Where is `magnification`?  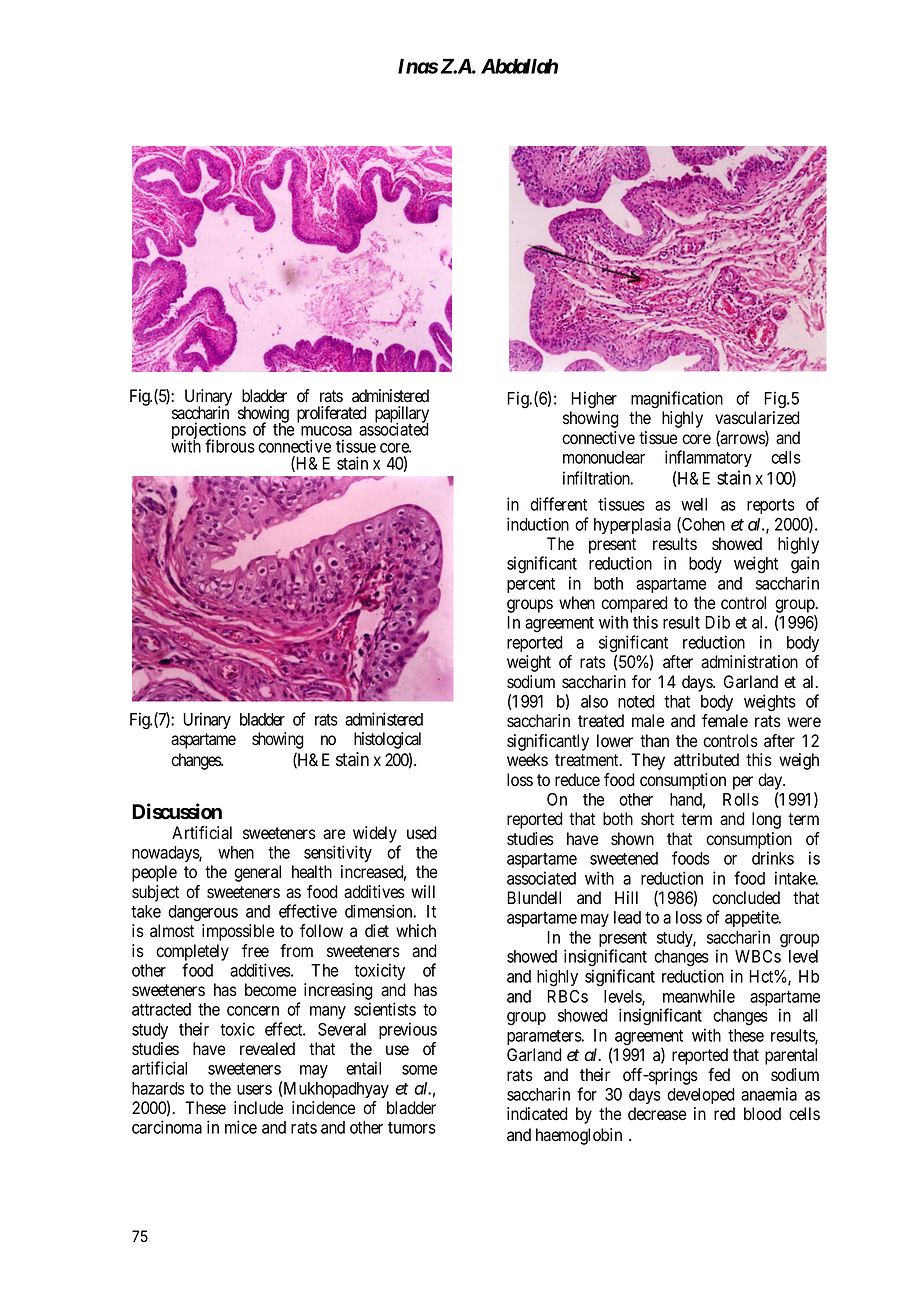 magnification is located at coordinates (677, 399).
